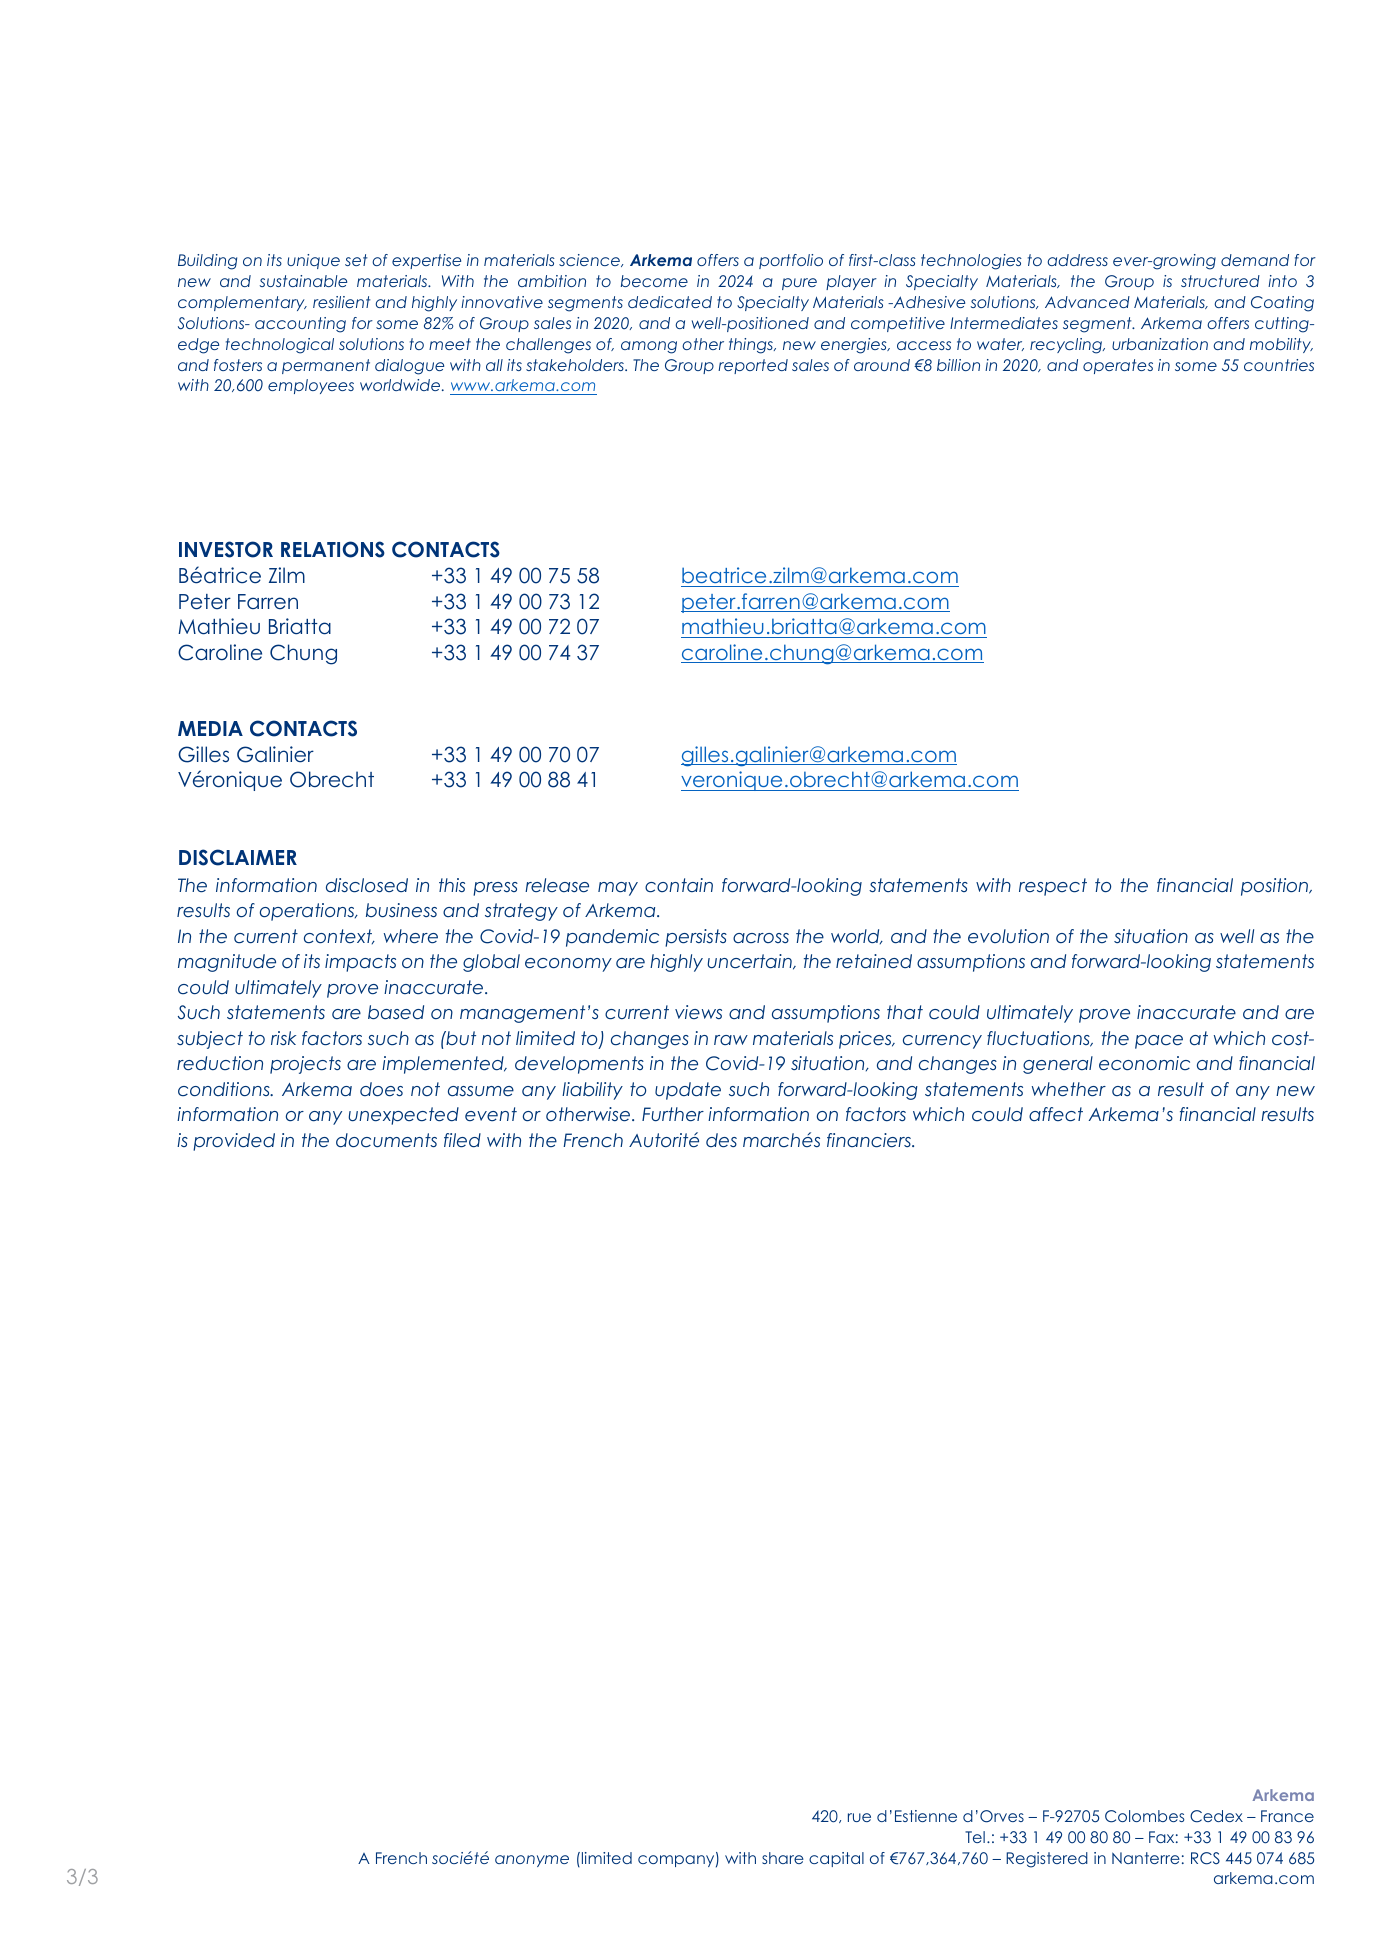  What do you see at coordinates (721, 1140) in the screenshot?
I see `des` at bounding box center [721, 1140].
